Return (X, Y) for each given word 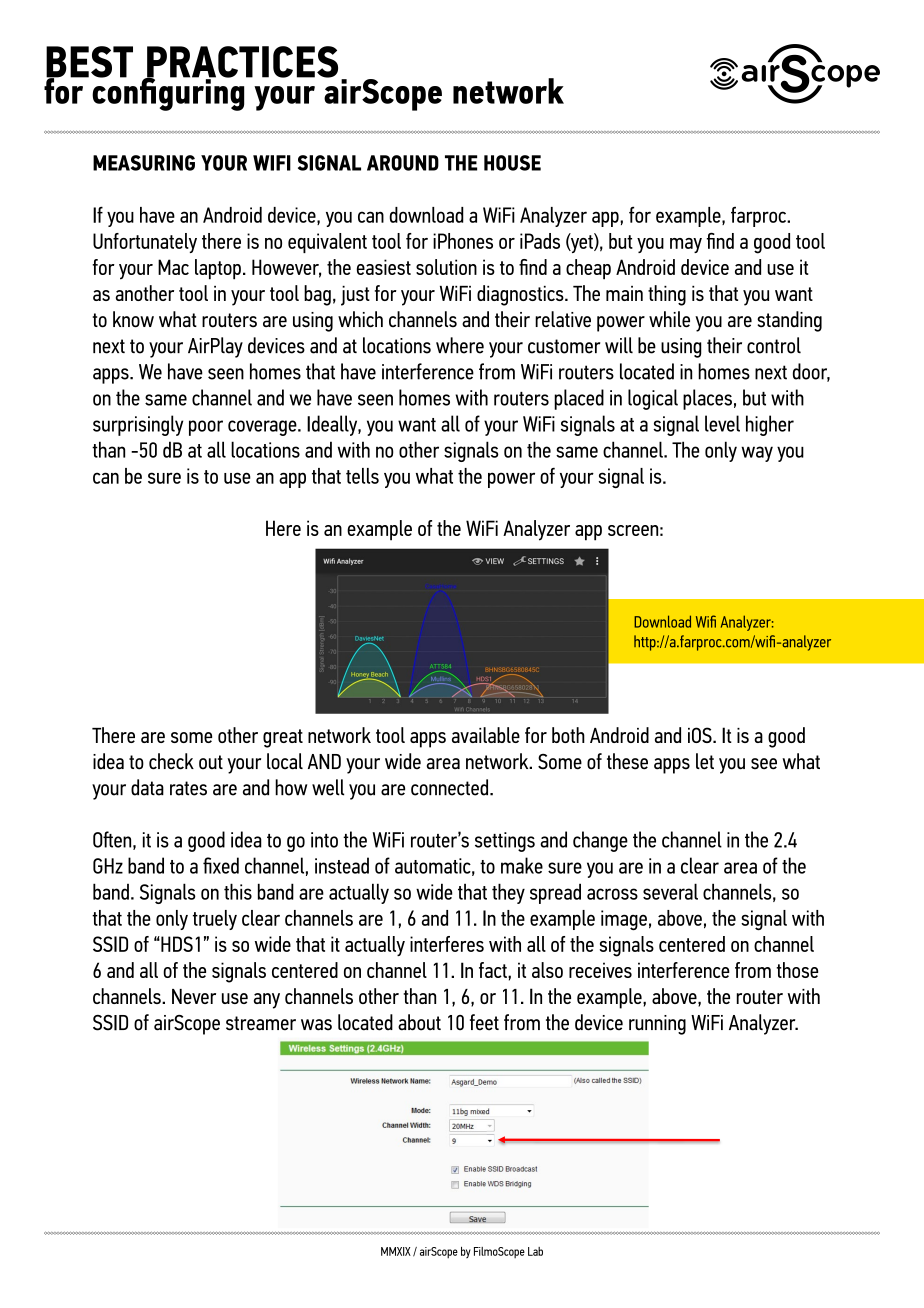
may (686, 245)
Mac (173, 267)
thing (667, 295)
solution (446, 267)
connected (451, 787)
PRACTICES (241, 63)
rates (188, 788)
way (757, 454)
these (627, 761)
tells (362, 476)
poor (206, 428)
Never (194, 996)
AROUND (403, 163)
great (283, 738)
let (705, 761)
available (486, 735)
